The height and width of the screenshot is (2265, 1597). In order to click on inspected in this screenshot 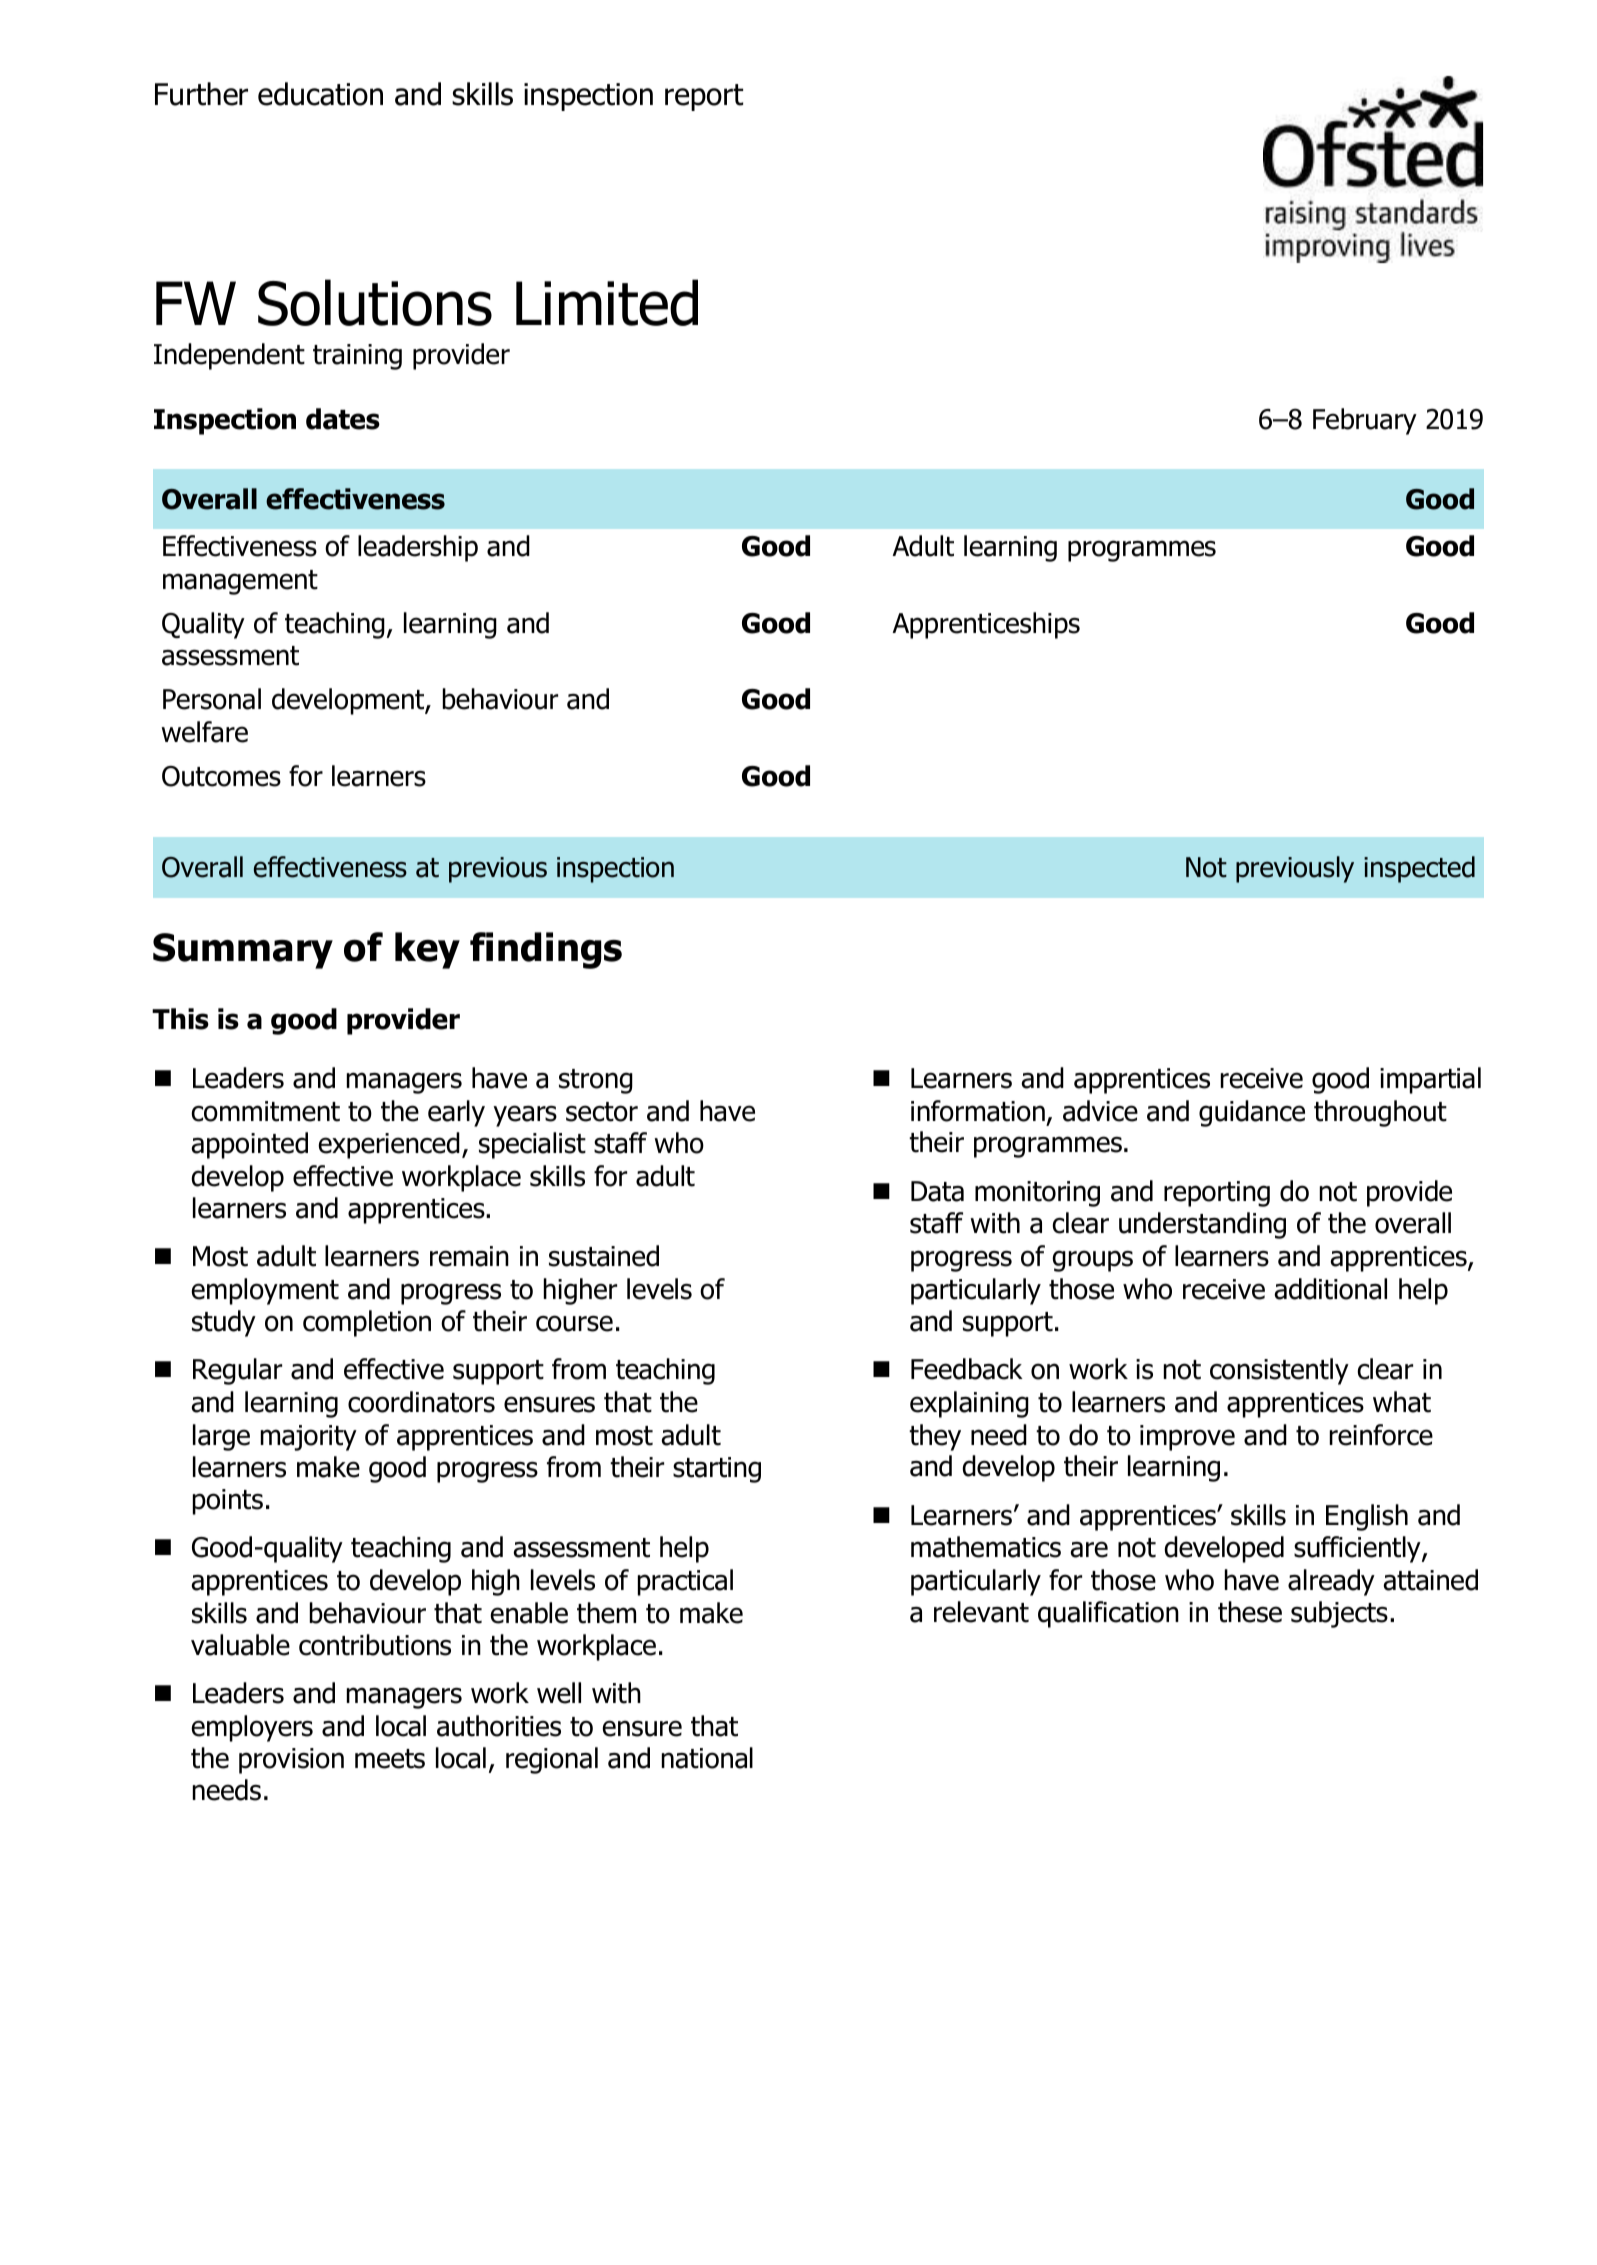, I will do `click(1419, 869)`.
